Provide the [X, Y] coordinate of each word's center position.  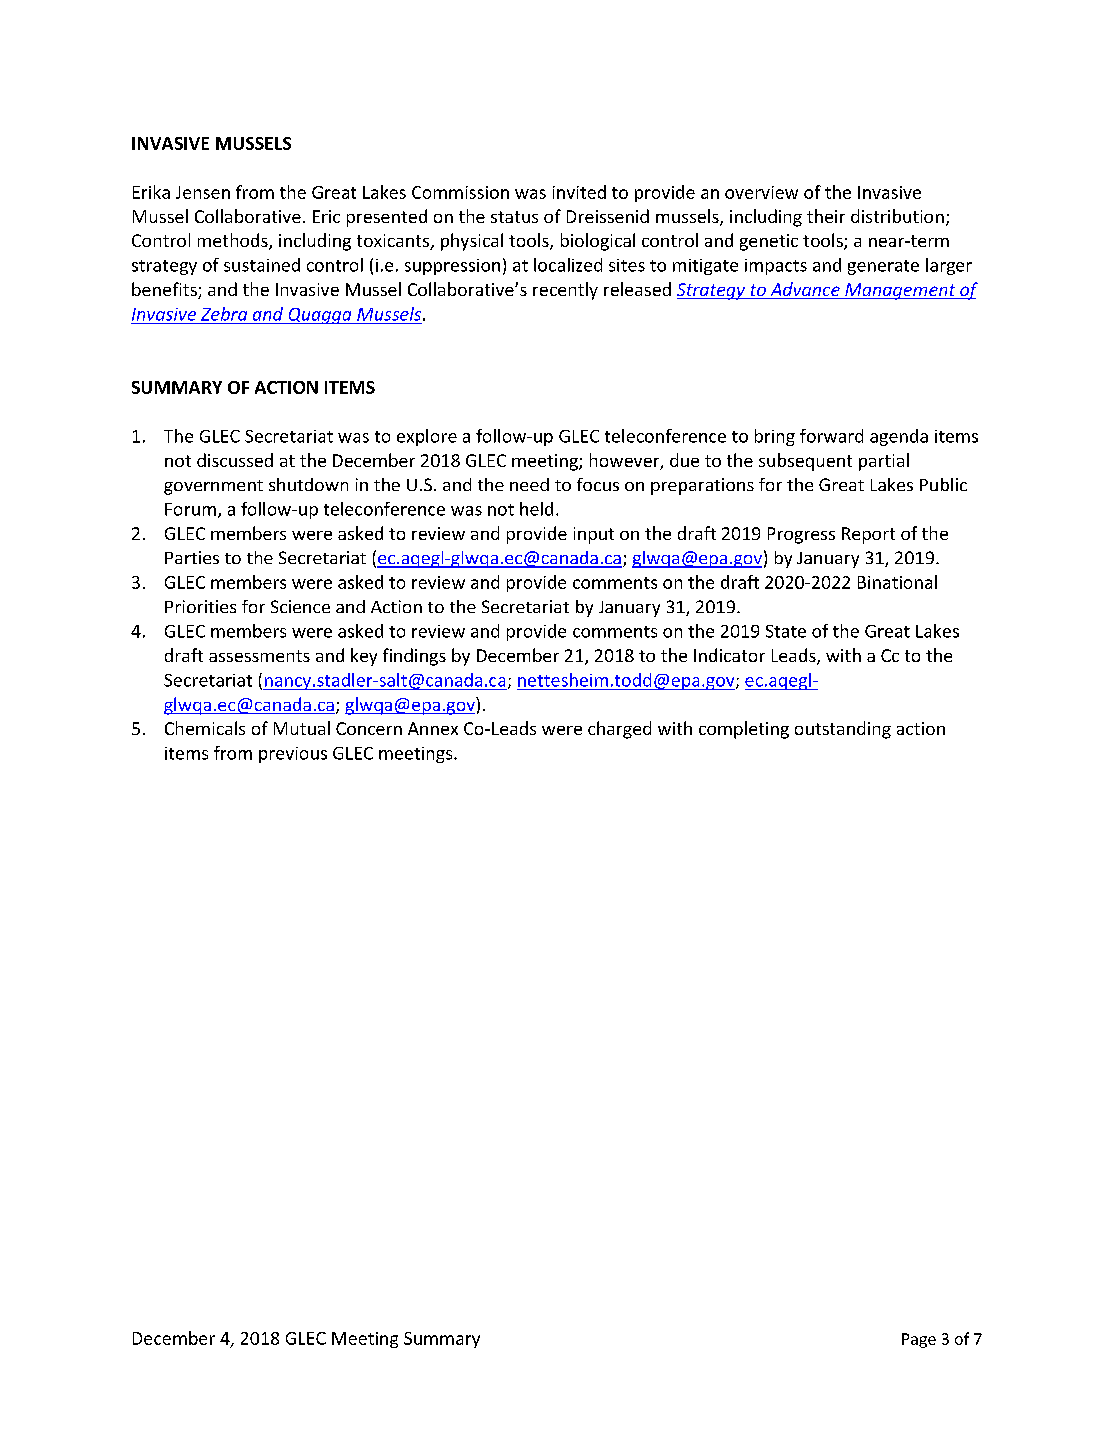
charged [619, 730]
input [594, 535]
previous [293, 755]
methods [234, 241]
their [826, 216]
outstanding [843, 730]
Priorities [200, 606]
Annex [433, 728]
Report [868, 535]
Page [919, 1340]
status [514, 217]
